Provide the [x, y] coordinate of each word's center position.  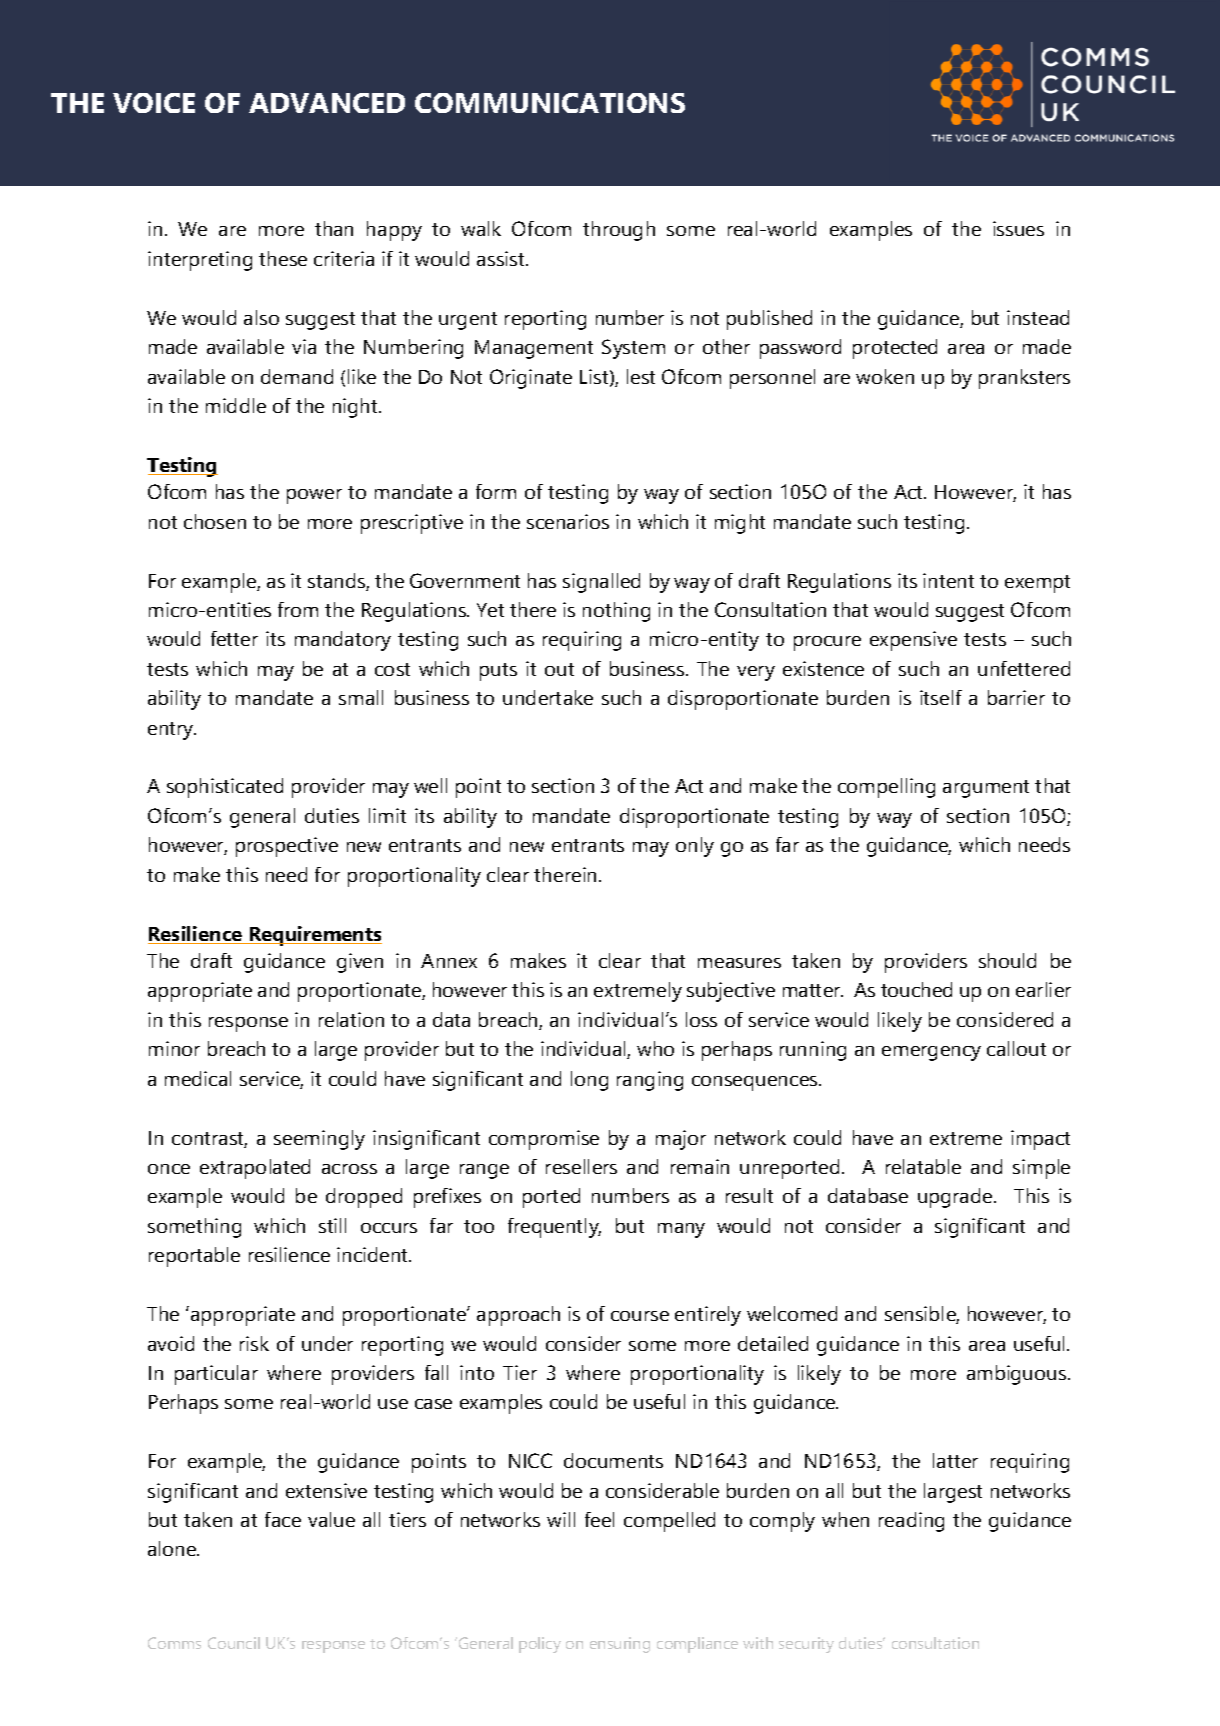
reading [911, 1522]
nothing [616, 612]
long [589, 1081]
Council [234, 1643]
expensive [913, 641]
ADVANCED [327, 103]
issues [1018, 228]
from [298, 609]
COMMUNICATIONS [550, 103]
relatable [923, 1166]
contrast [209, 1140]
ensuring [620, 1645]
